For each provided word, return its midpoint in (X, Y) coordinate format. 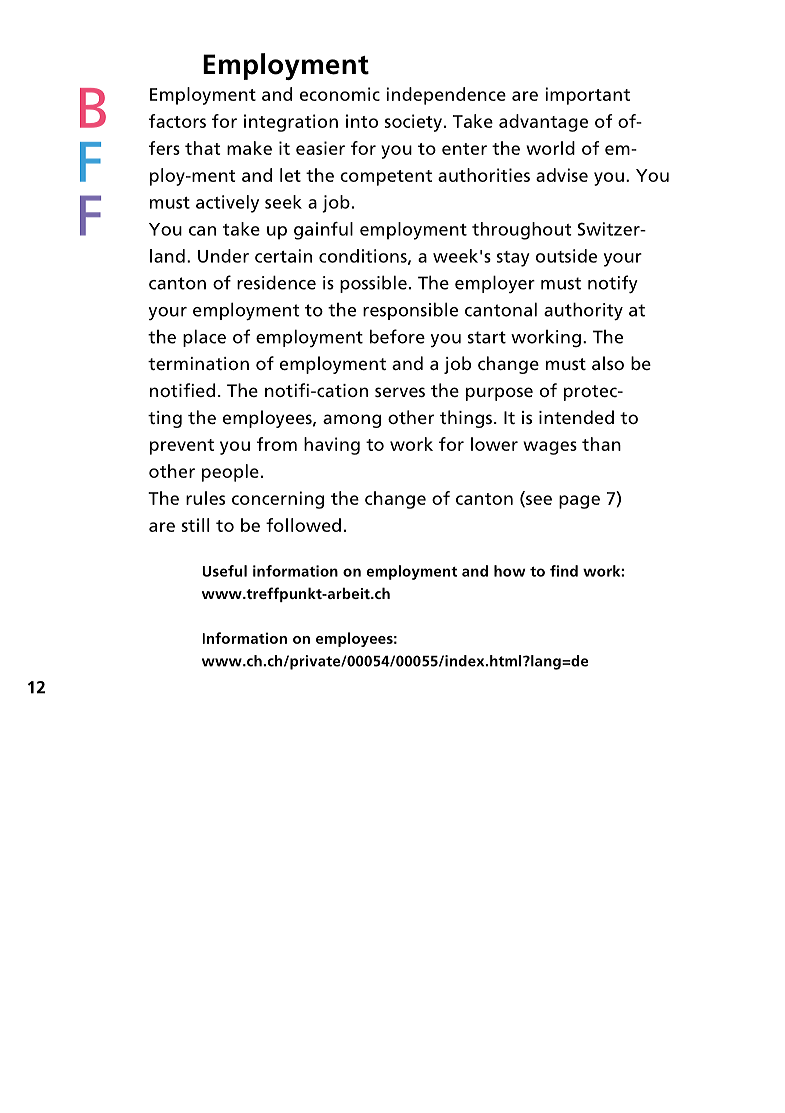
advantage (543, 123)
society (413, 123)
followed (303, 525)
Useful (225, 571)
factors (177, 121)
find (564, 571)
